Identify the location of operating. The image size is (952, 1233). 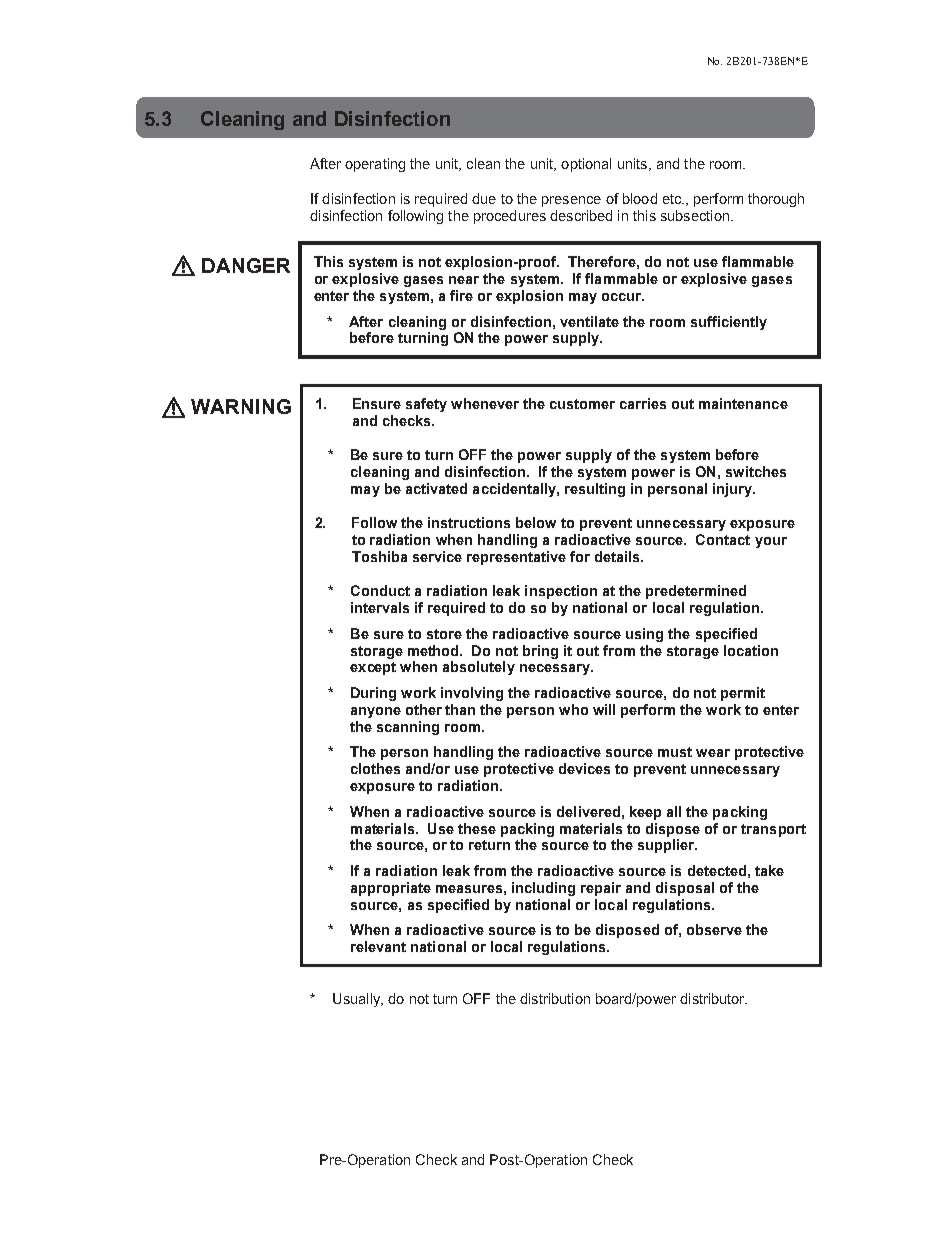
(375, 165).
